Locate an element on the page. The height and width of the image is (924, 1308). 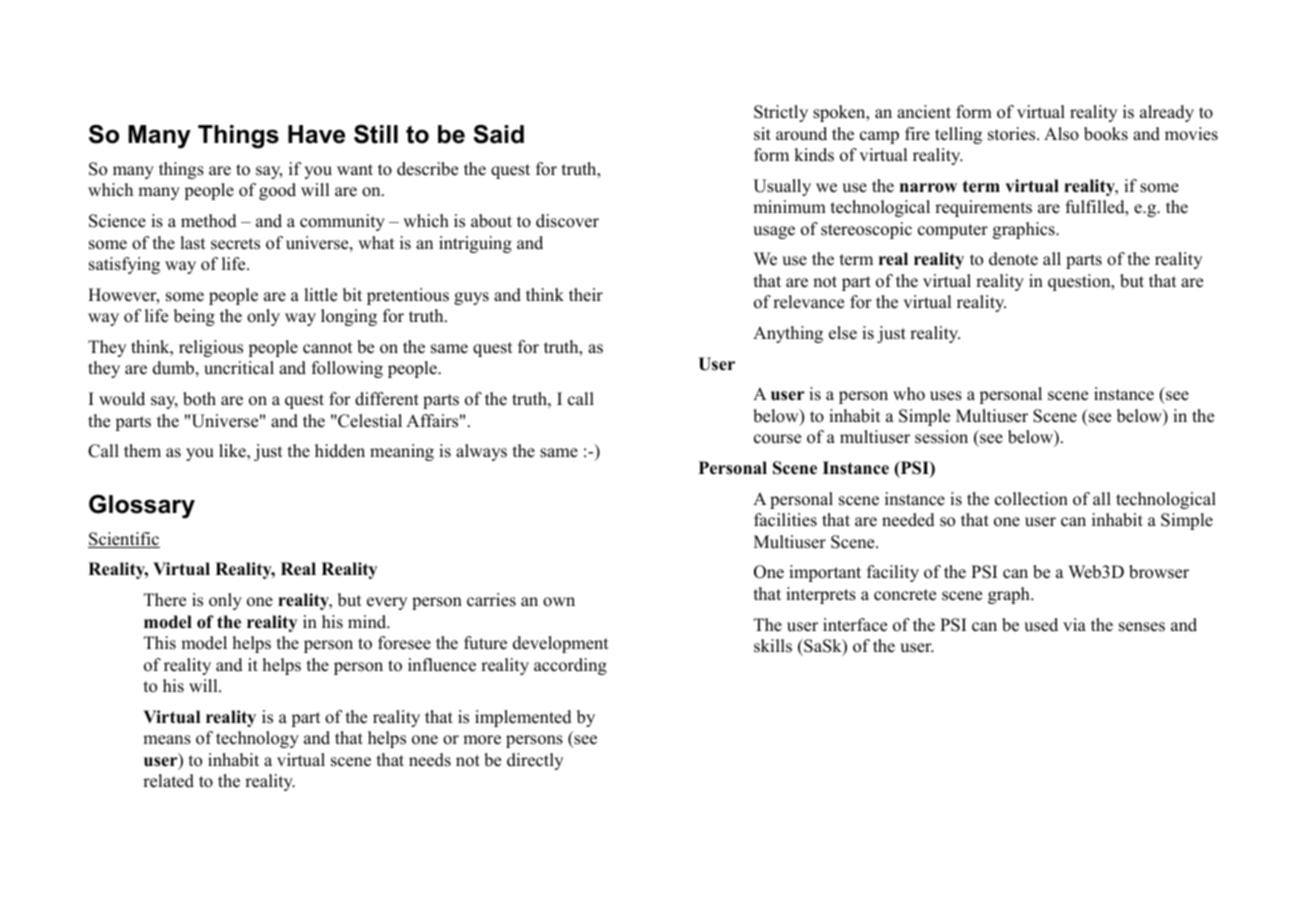
Have is located at coordinates (316, 134).
